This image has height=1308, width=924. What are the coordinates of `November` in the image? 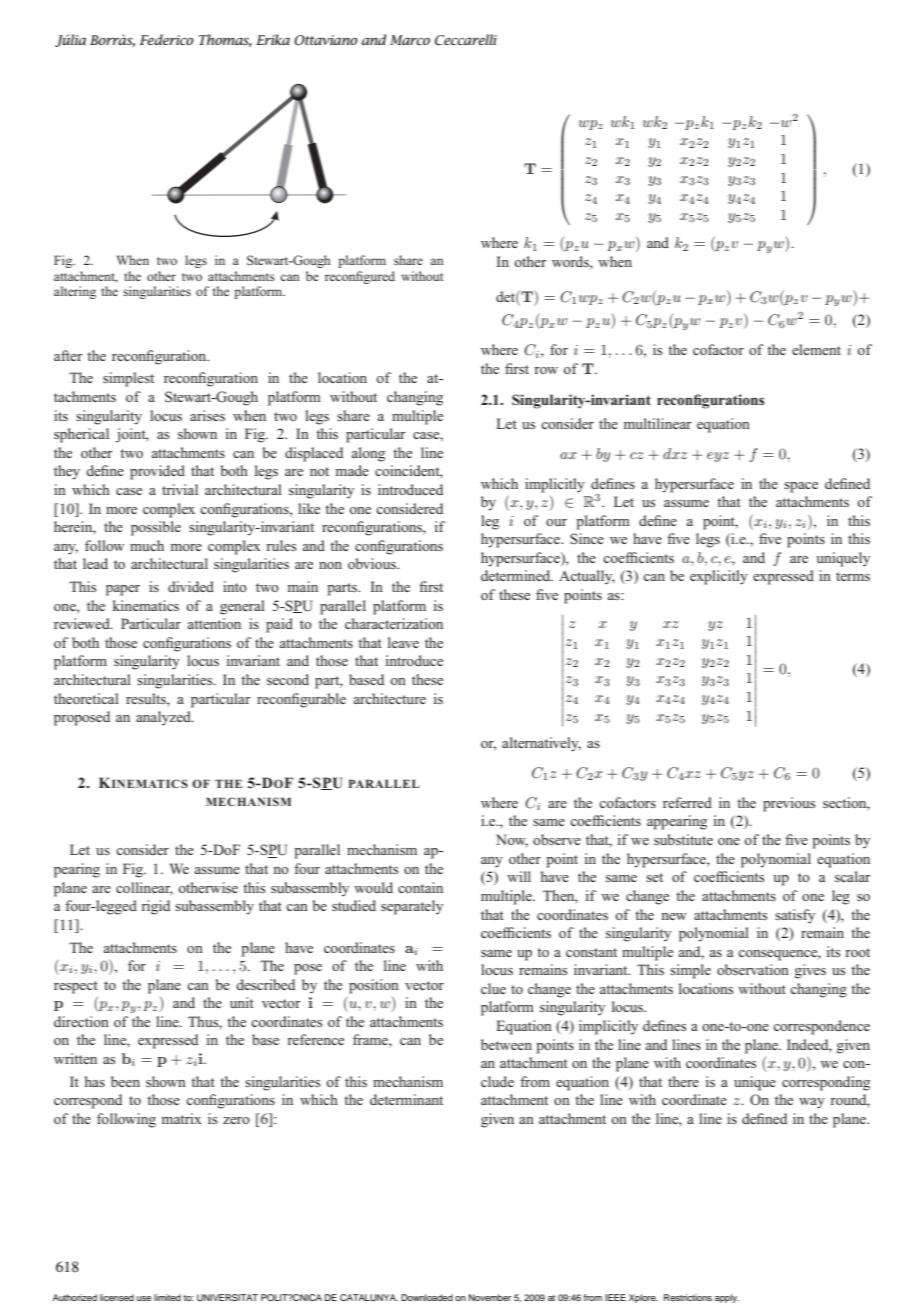 It's located at (490, 1297).
